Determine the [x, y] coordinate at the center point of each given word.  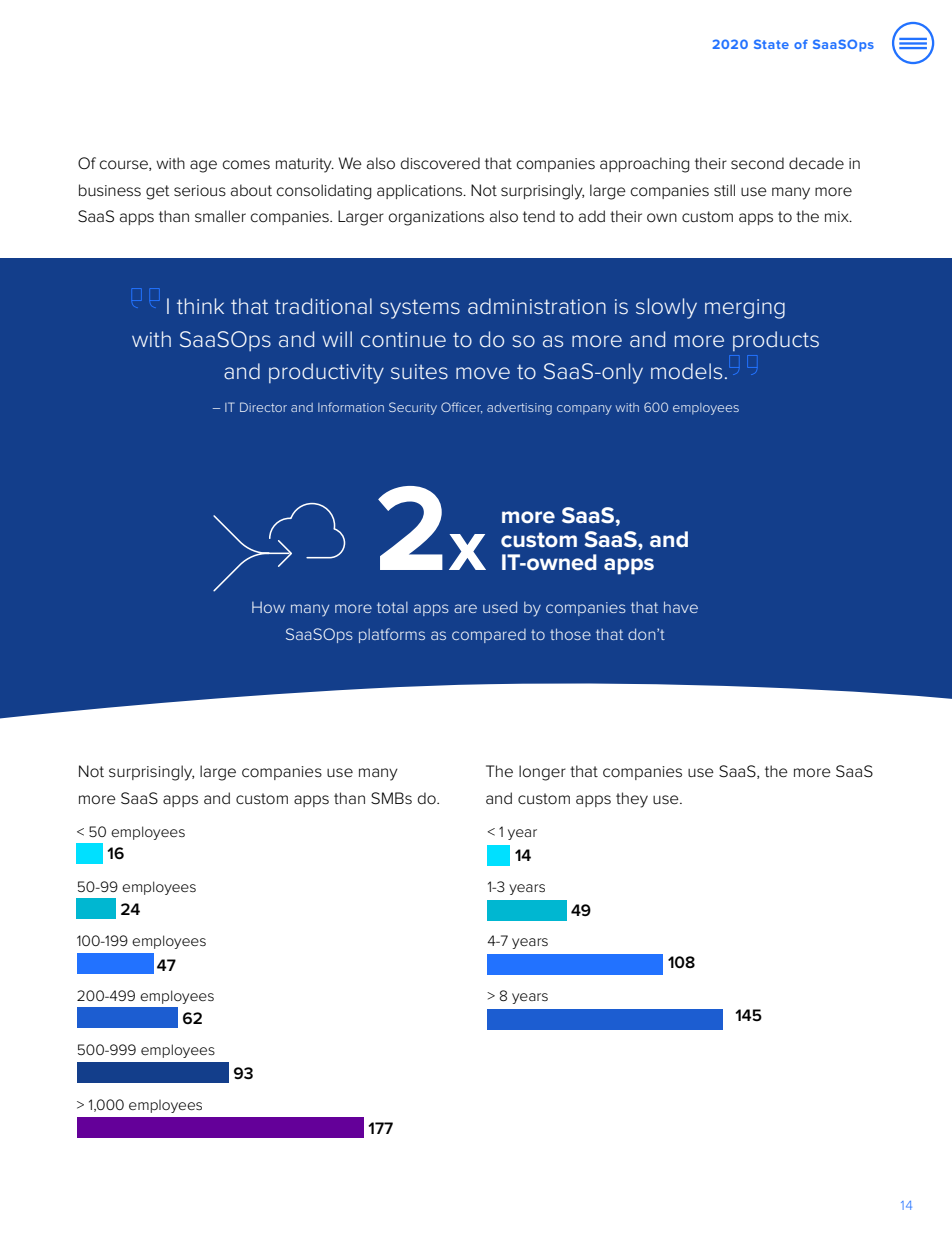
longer [542, 773]
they [632, 800]
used [500, 607]
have [681, 607]
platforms [392, 635]
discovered [440, 163]
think [200, 306]
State [771, 44]
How [268, 607]
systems [420, 309]
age [203, 166]
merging [745, 309]
